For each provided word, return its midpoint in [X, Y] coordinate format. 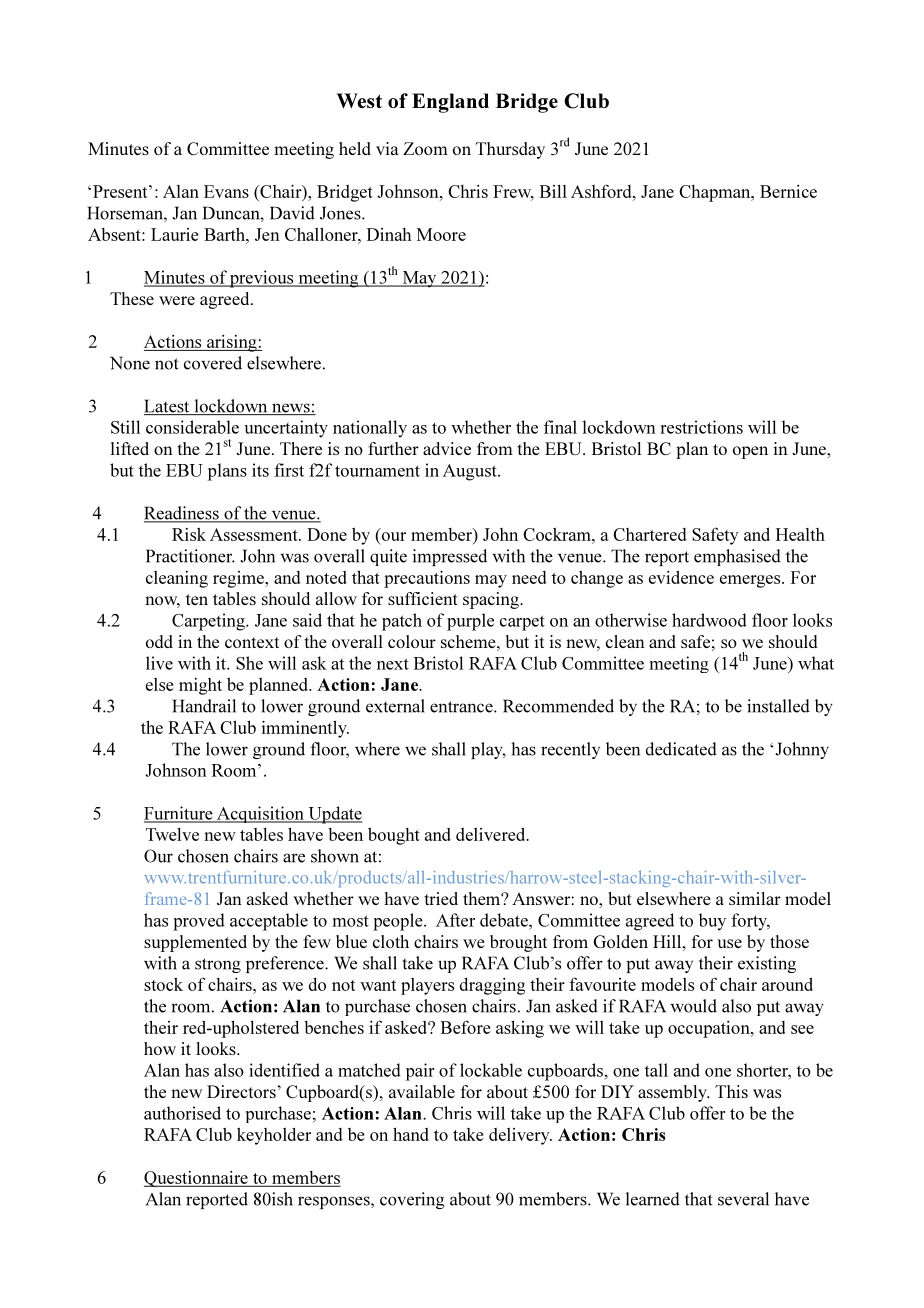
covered [213, 363]
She [249, 663]
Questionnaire [197, 1179]
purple [470, 622]
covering [412, 1200]
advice [447, 448]
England [450, 103]
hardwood [709, 620]
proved [199, 922]
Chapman [716, 193]
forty [750, 922]
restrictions [701, 427]
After [455, 920]
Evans [226, 191]
